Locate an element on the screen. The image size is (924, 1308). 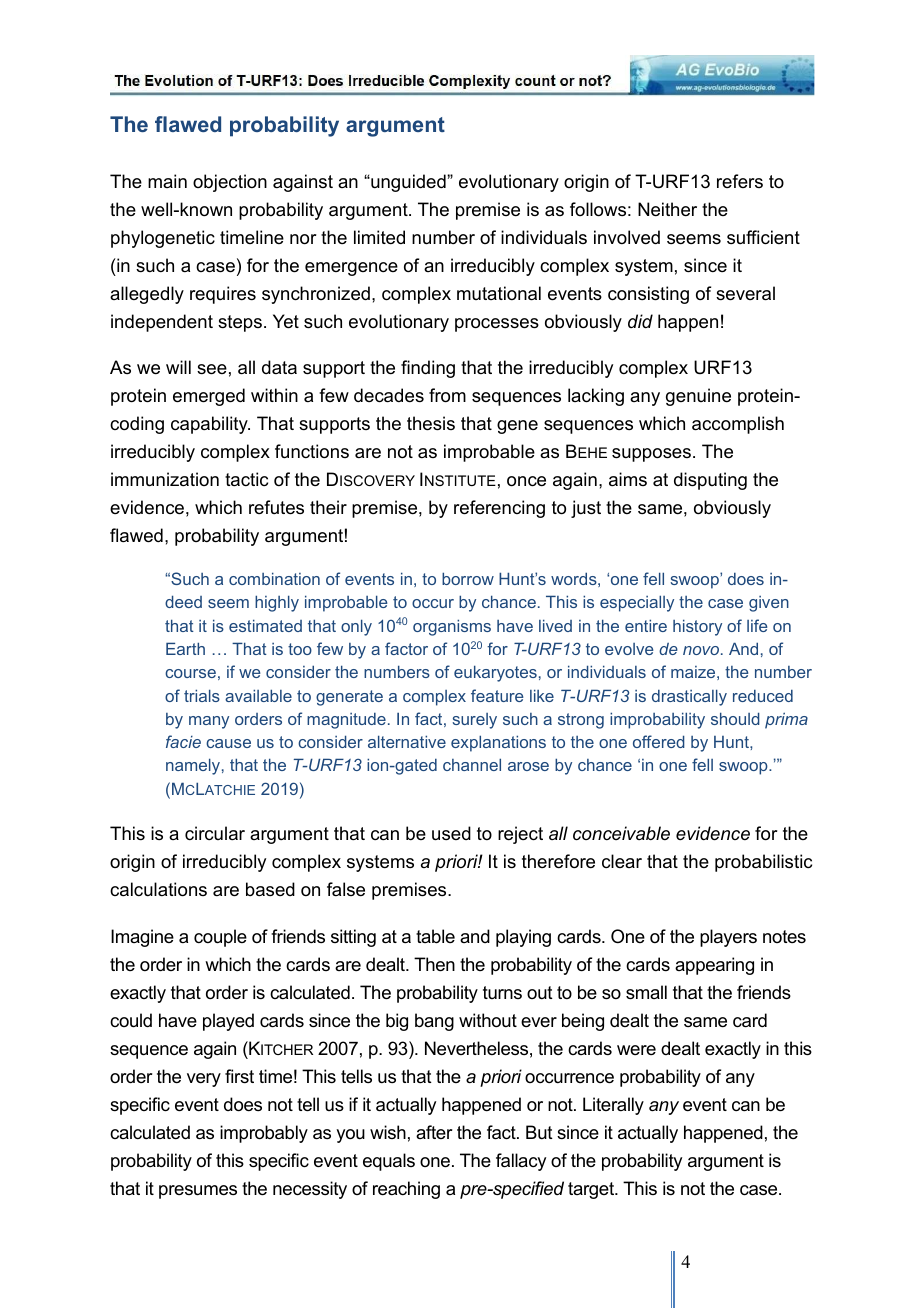
probabilistic is located at coordinates (763, 863).
